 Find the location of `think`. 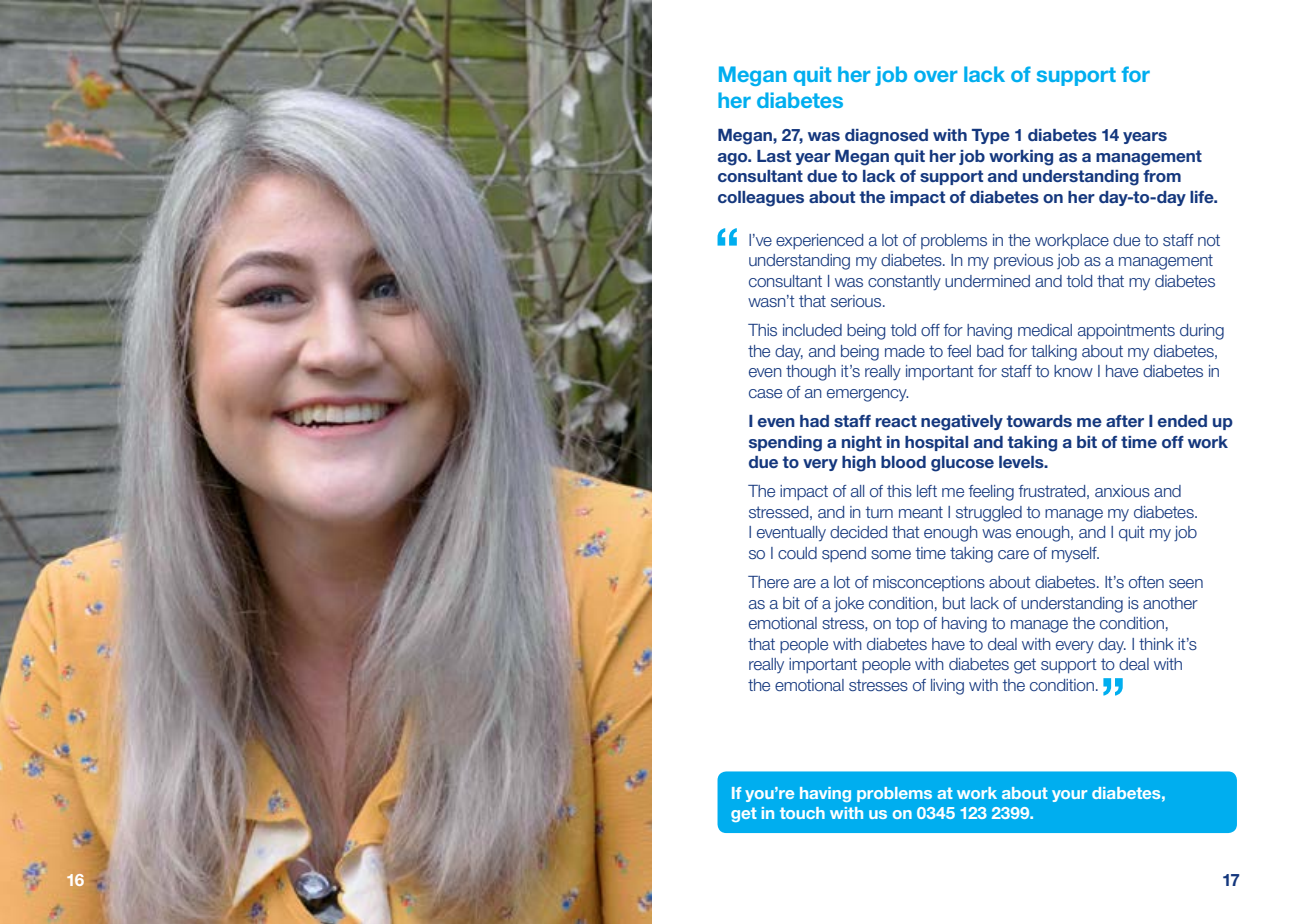

think is located at coordinates (1156, 644).
